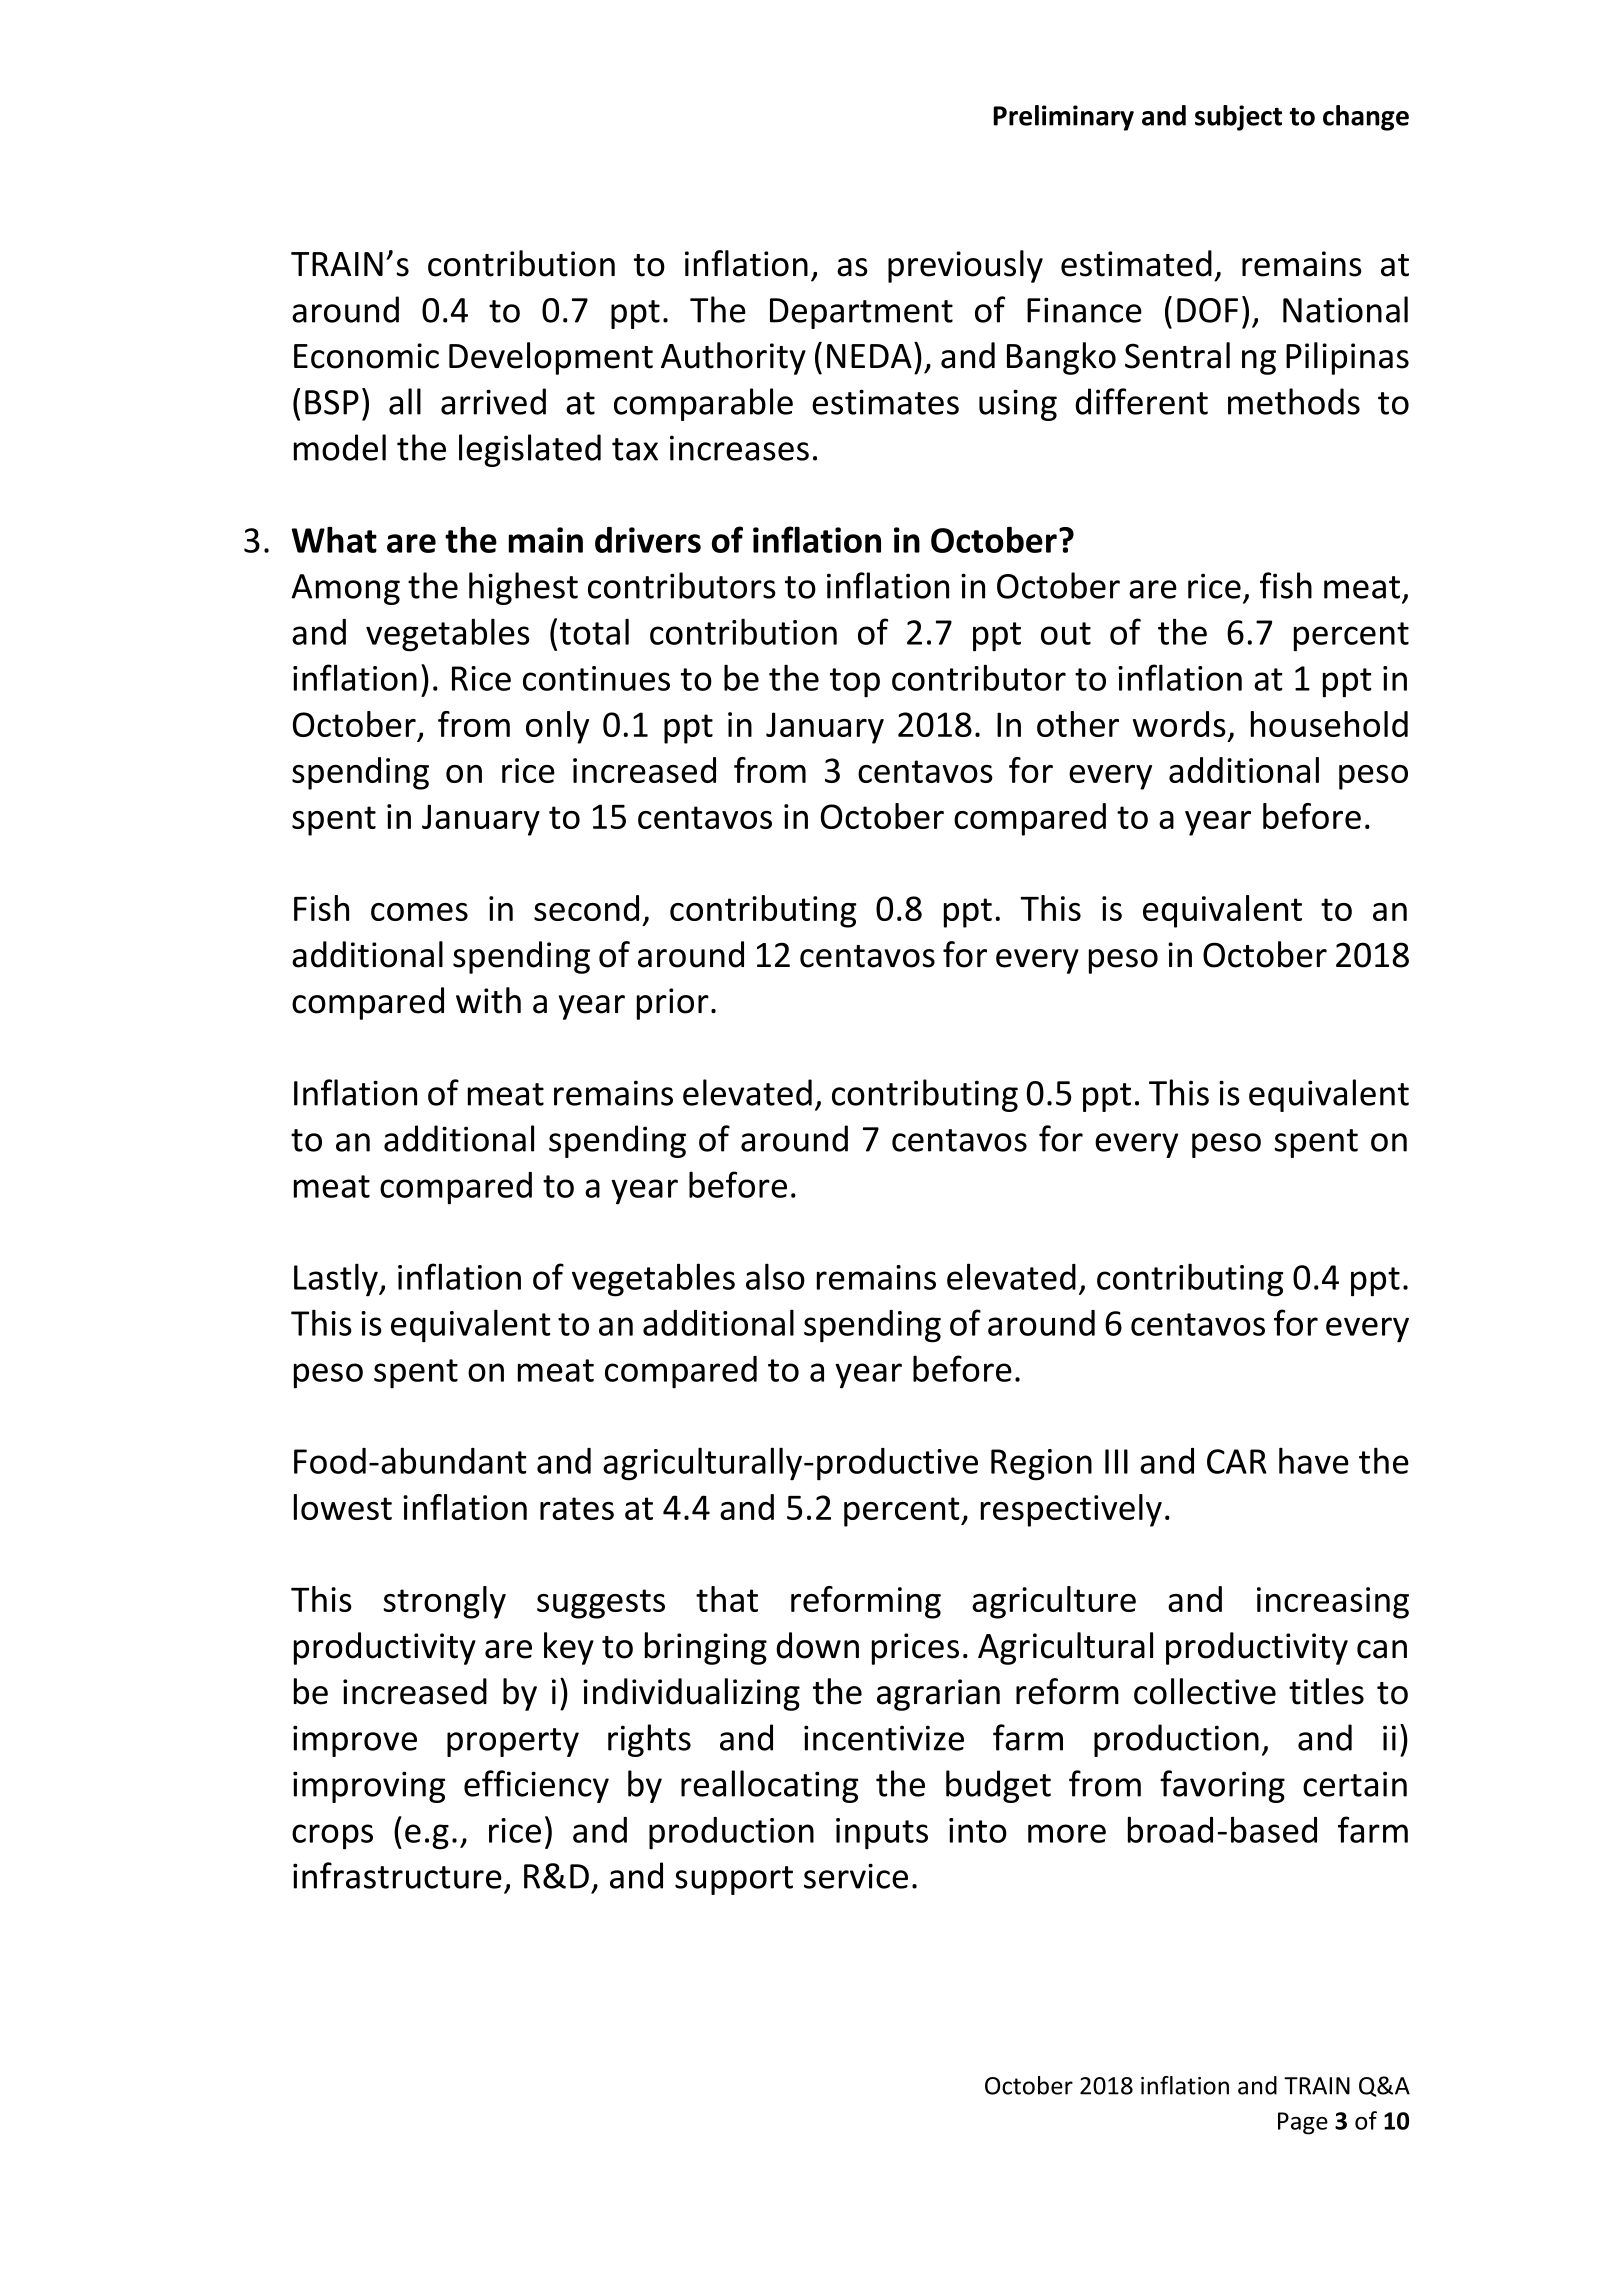 This document has width=1604, height=2269. What do you see at coordinates (366, 356) in the document?
I see `Economic` at bounding box center [366, 356].
